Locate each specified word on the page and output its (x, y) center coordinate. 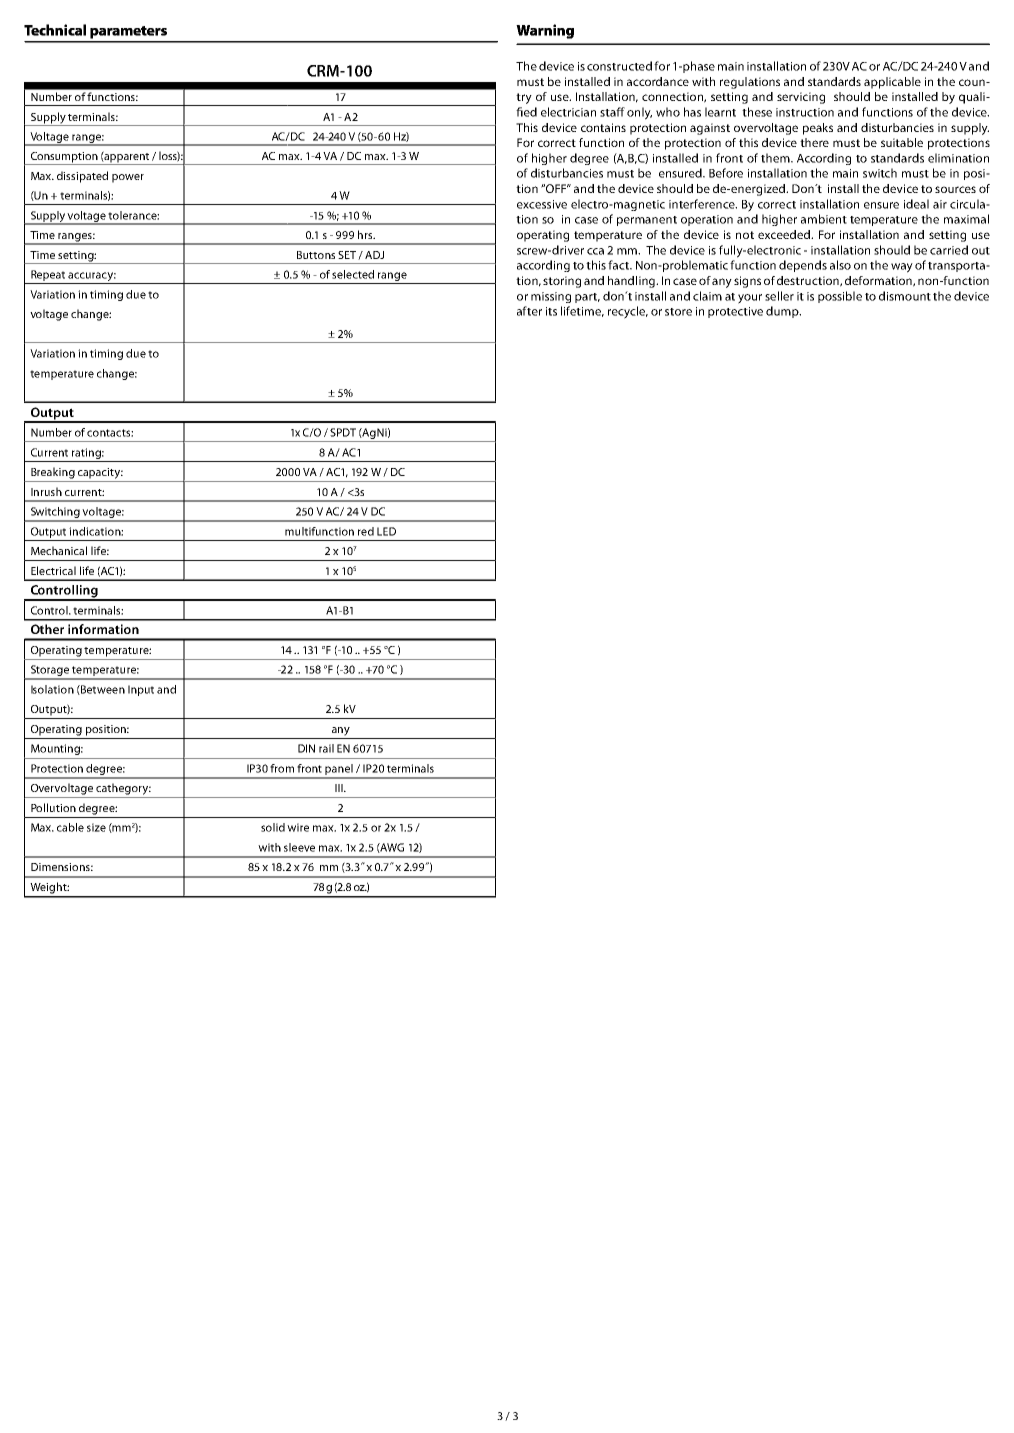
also (840, 265)
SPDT (343, 432)
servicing (801, 98)
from (282, 768)
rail (326, 748)
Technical (55, 30)
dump (783, 312)
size (96, 827)
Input (141, 690)
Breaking (53, 473)
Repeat (48, 277)
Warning (545, 31)
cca (595, 251)
